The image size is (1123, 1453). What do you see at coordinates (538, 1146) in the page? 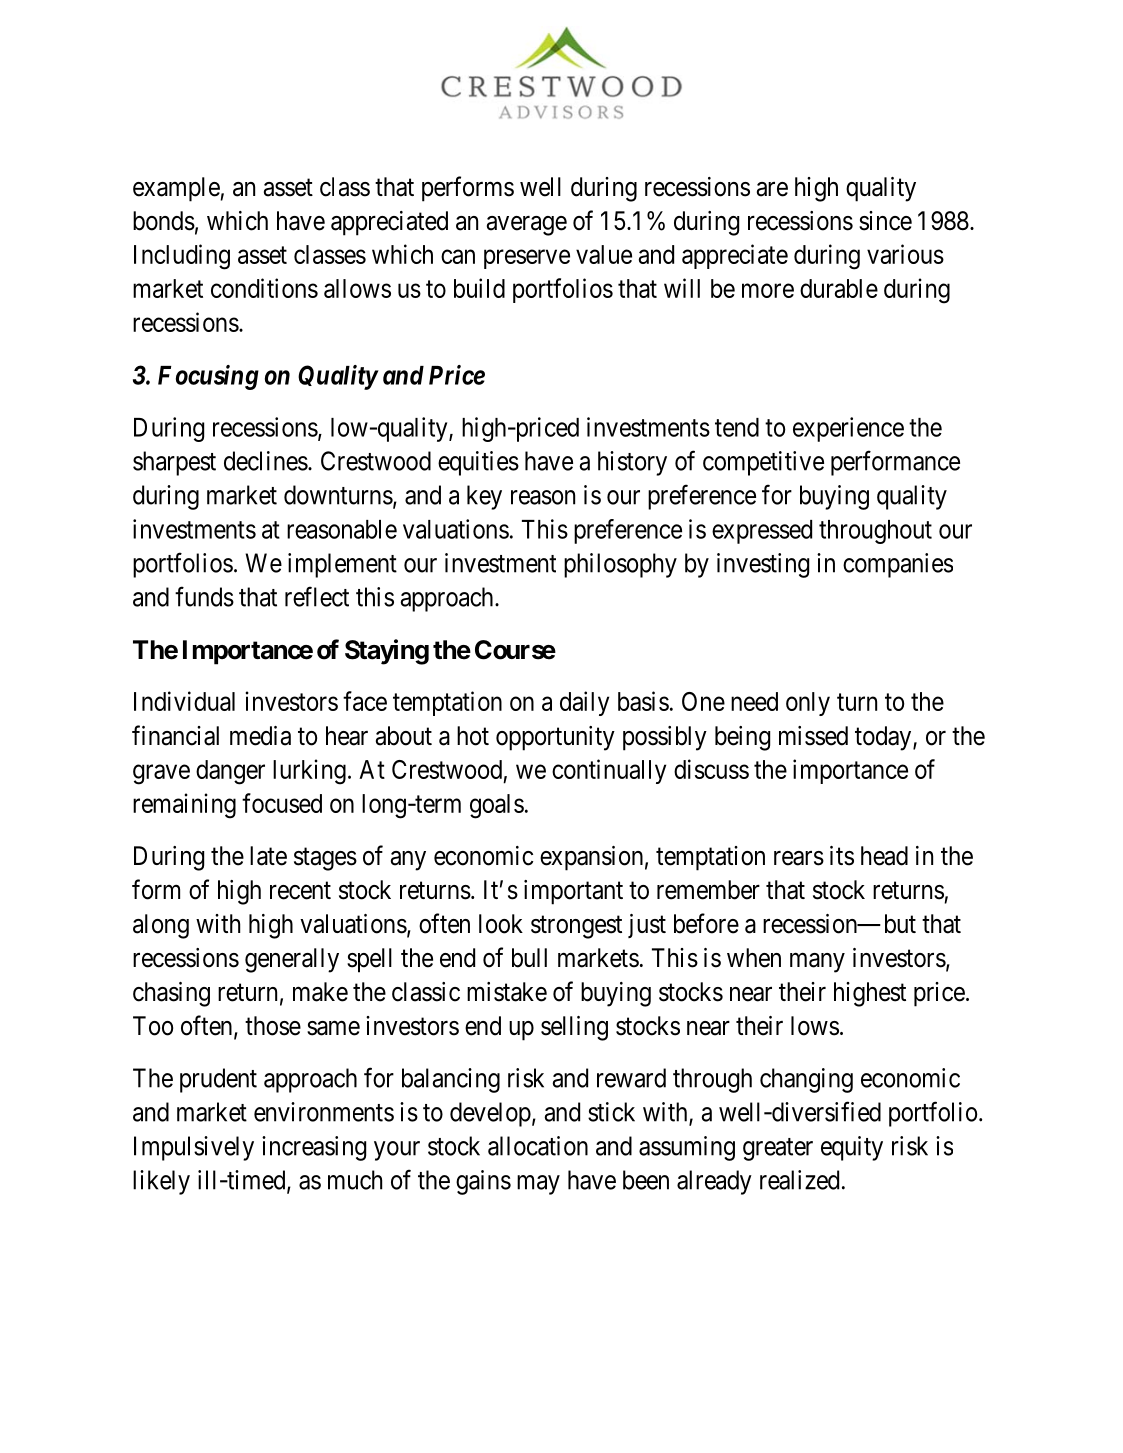
I see `allocation` at bounding box center [538, 1146].
